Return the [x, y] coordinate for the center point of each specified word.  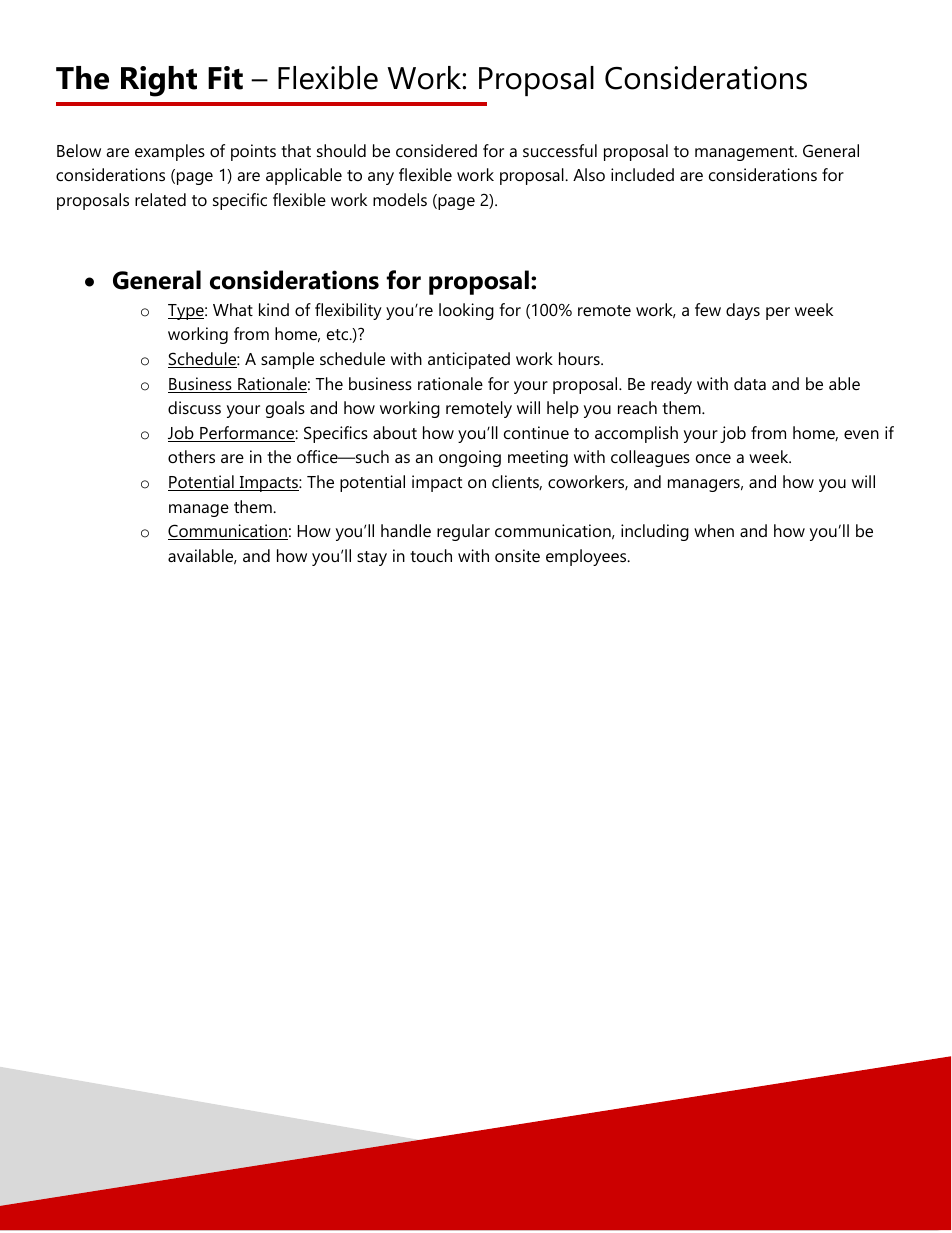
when [714, 530]
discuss [194, 407]
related [160, 199]
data [750, 383]
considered [436, 150]
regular [463, 532]
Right [159, 81]
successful [560, 150]
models [400, 199]
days [743, 311]
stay [372, 558]
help [563, 409]
